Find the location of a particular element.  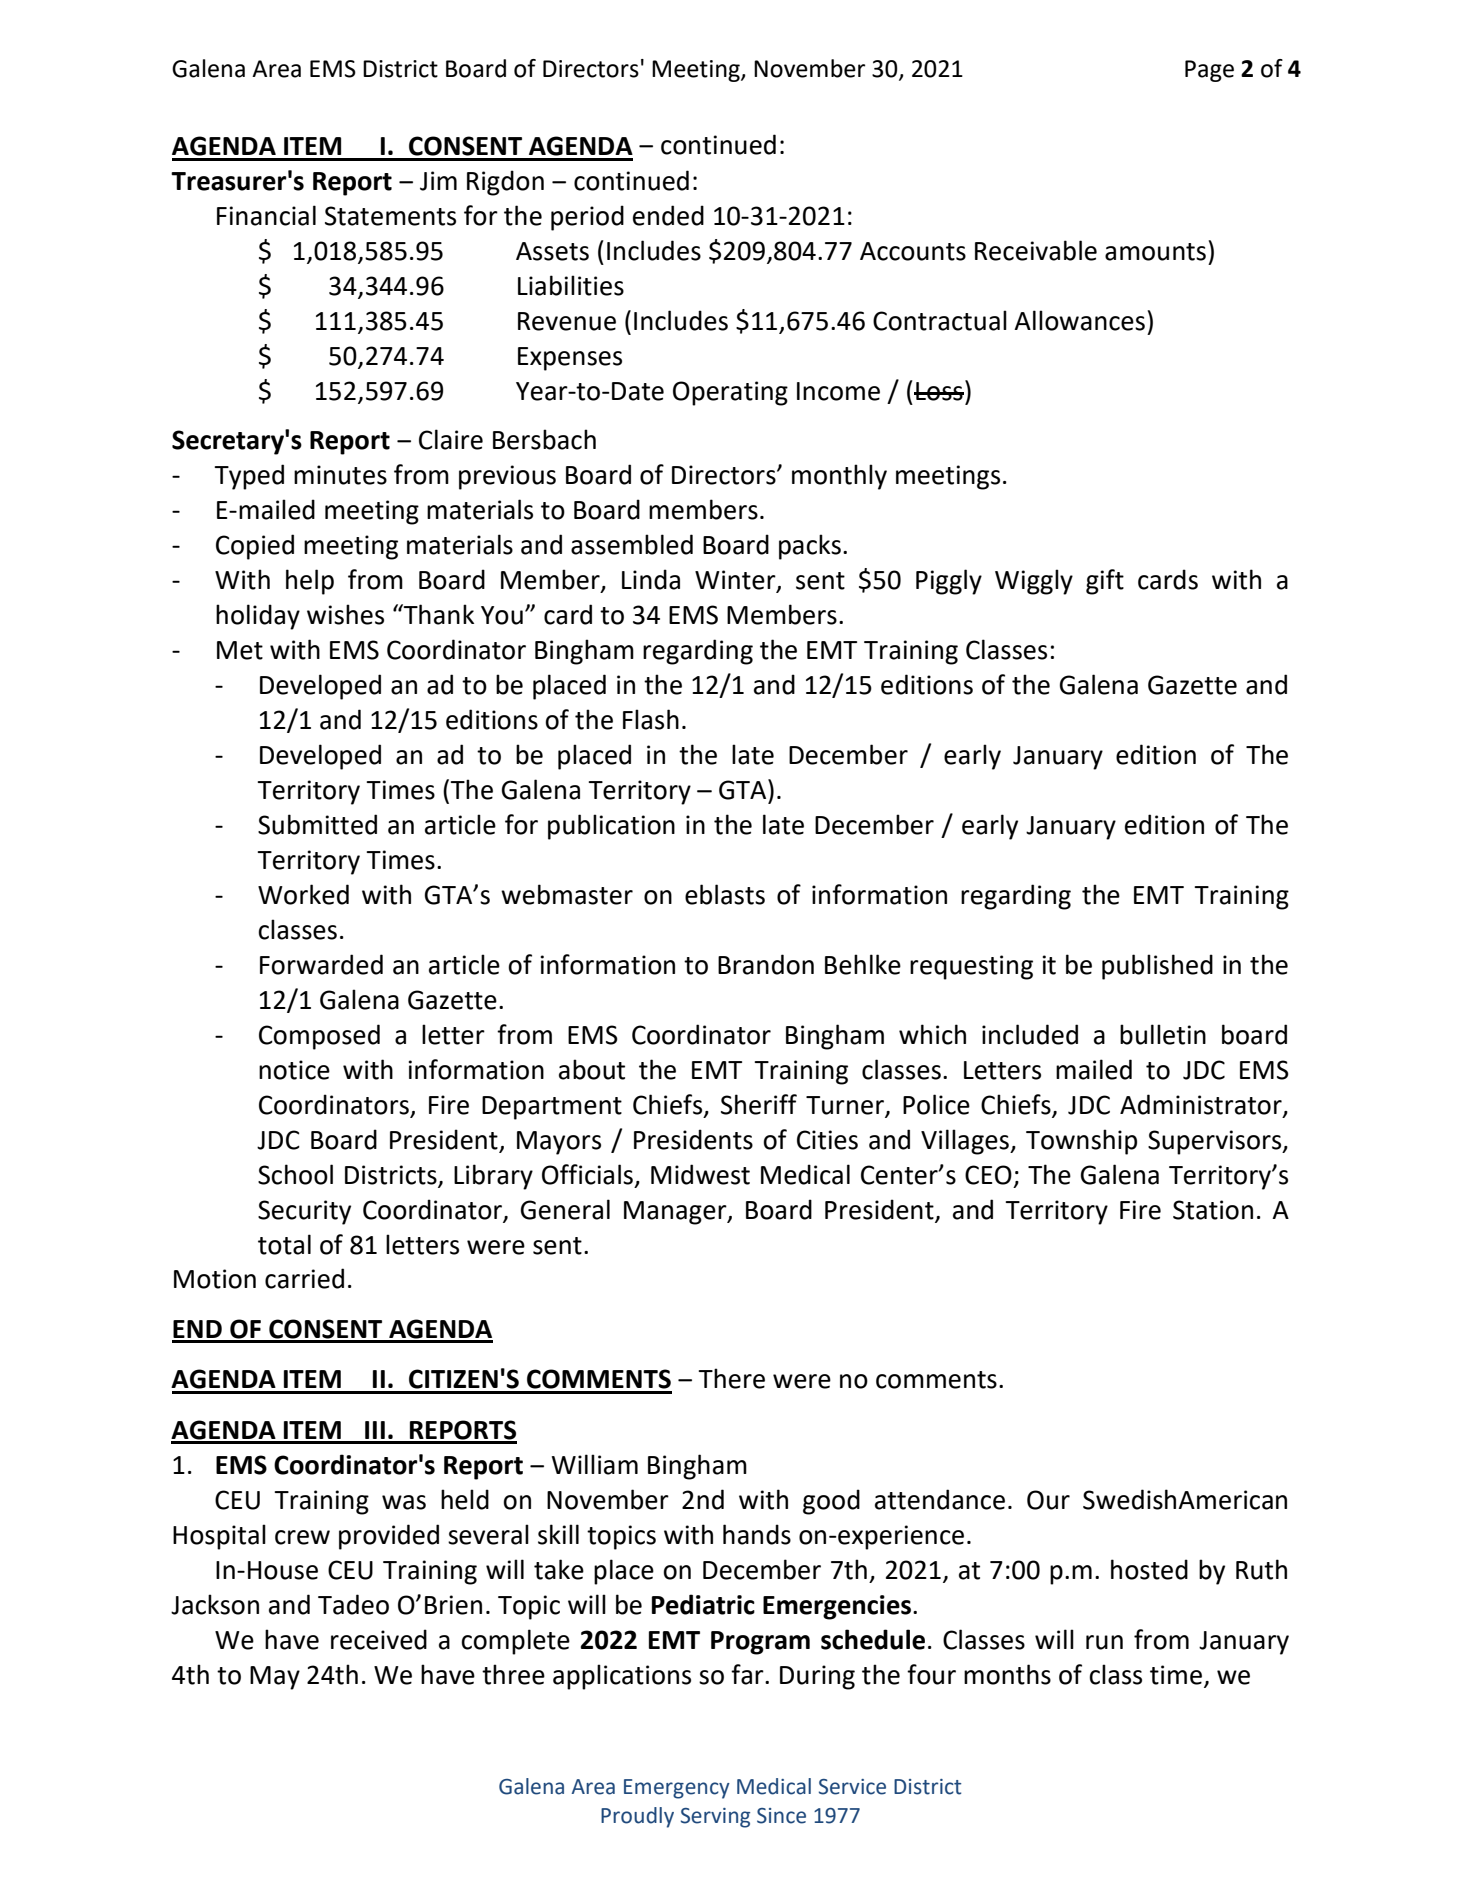

Serving is located at coordinates (715, 1818).
